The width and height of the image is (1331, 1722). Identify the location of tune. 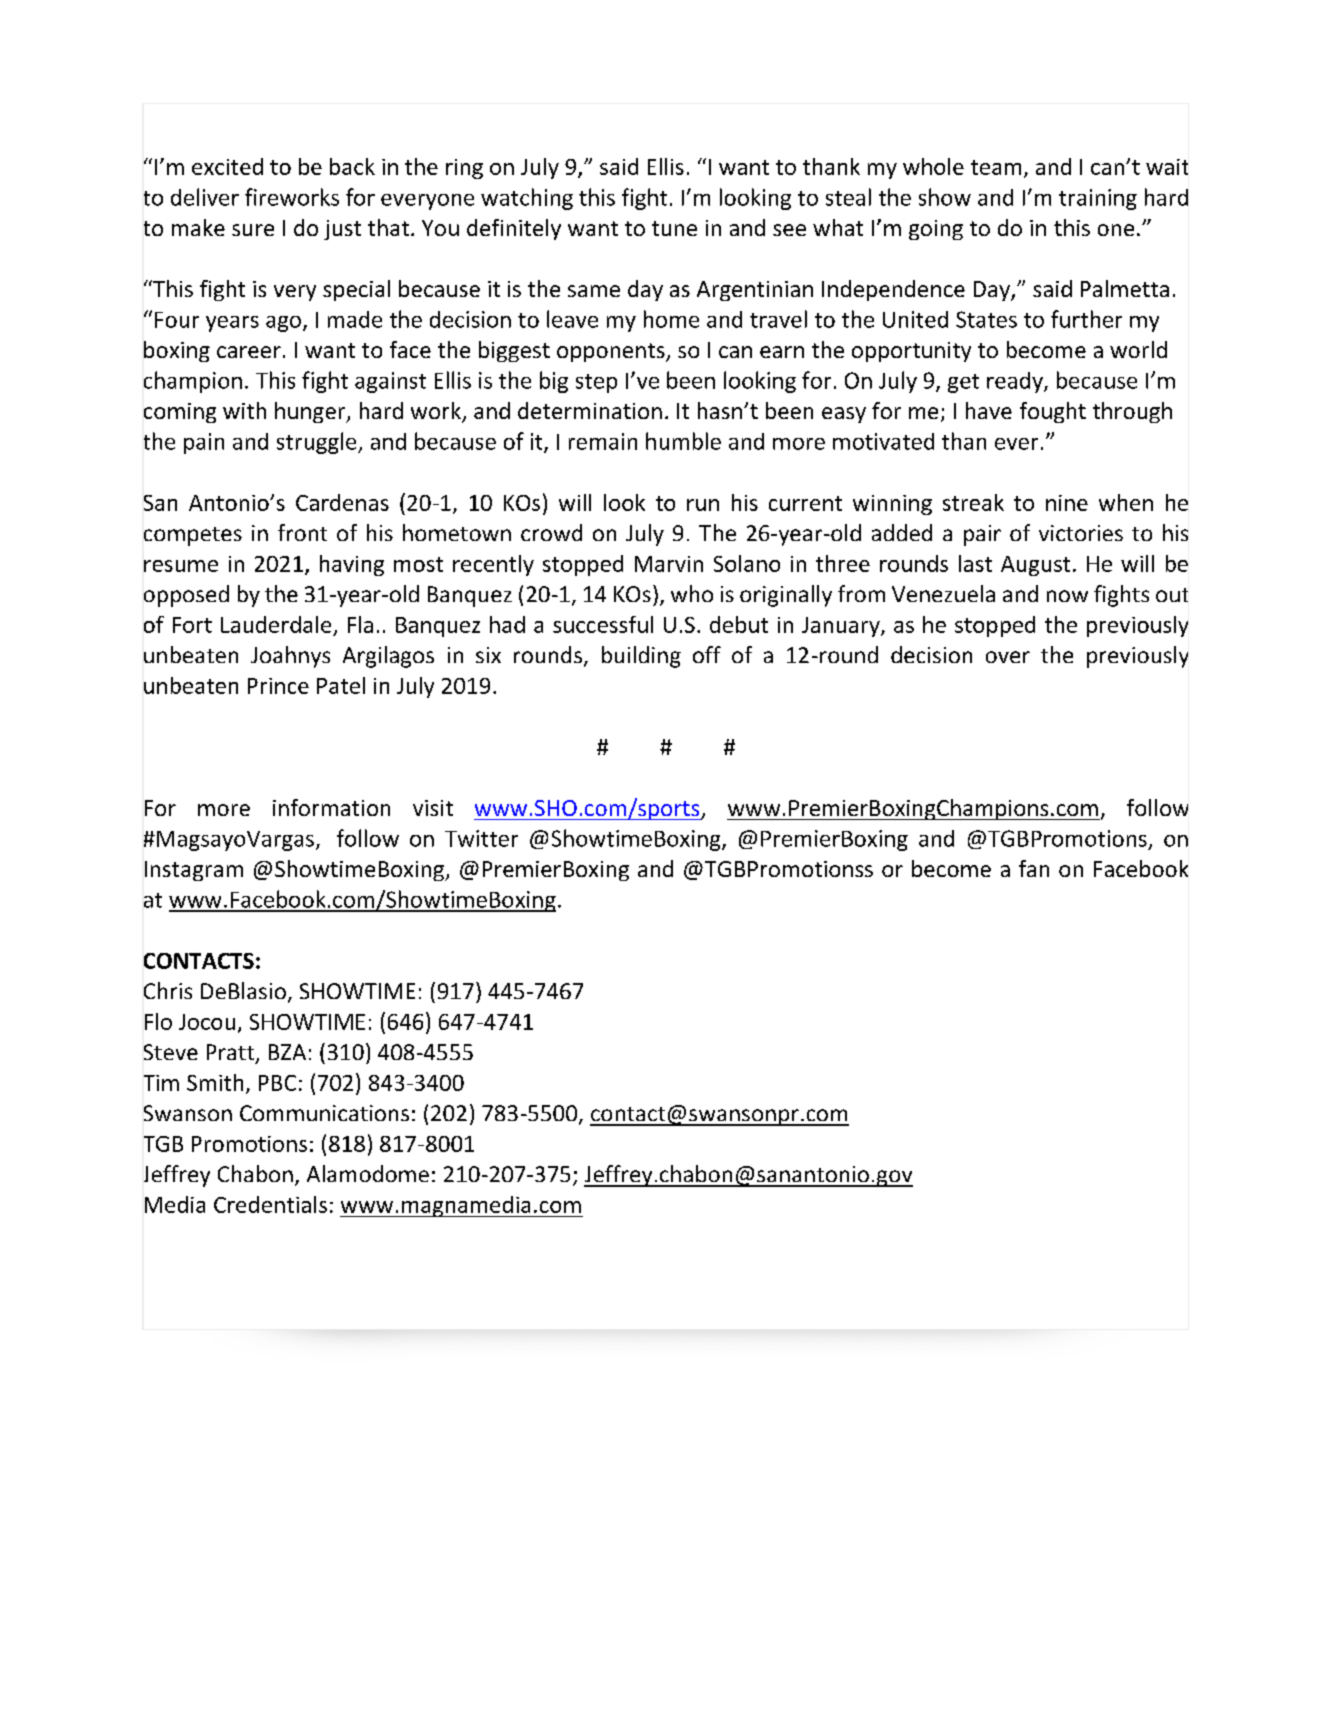
(674, 228).
